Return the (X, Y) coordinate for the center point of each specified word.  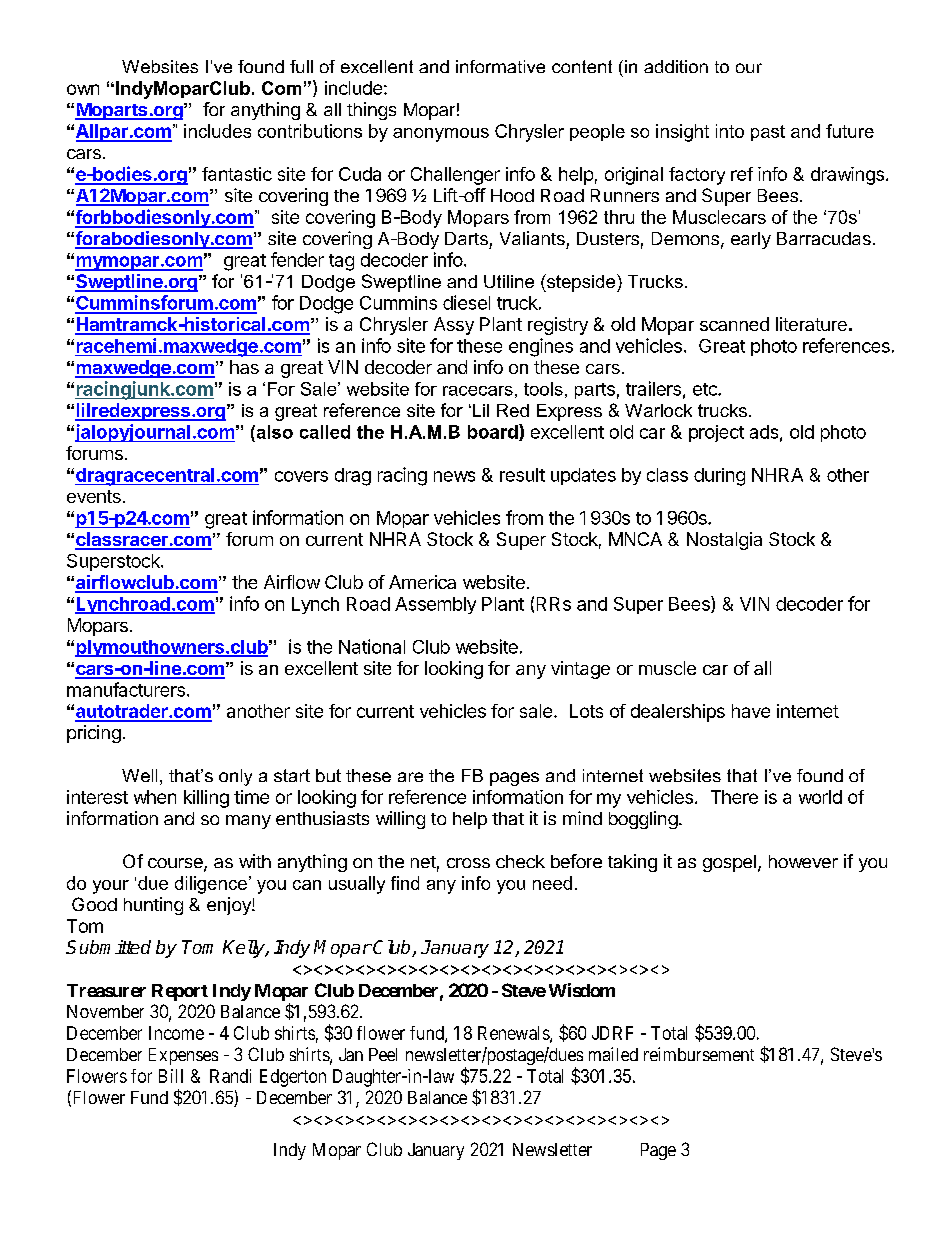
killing (206, 799)
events (94, 496)
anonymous (441, 135)
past (768, 133)
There (734, 797)
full (301, 66)
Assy (454, 326)
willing (400, 820)
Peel (383, 1054)
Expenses (183, 1056)
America (422, 582)
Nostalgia (724, 541)
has (244, 367)
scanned (734, 324)
